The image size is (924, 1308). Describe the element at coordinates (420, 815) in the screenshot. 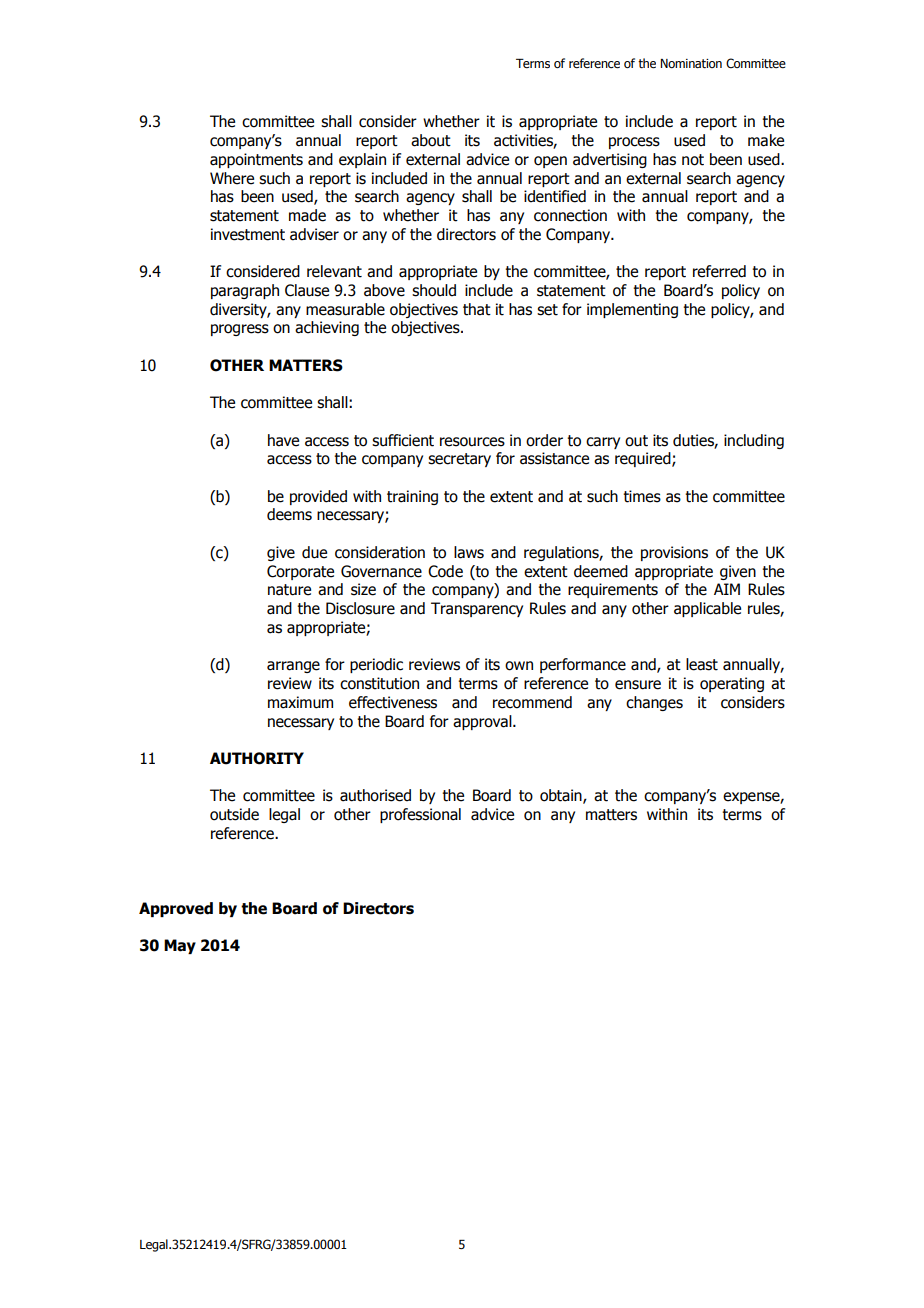

I see `professional` at that location.
